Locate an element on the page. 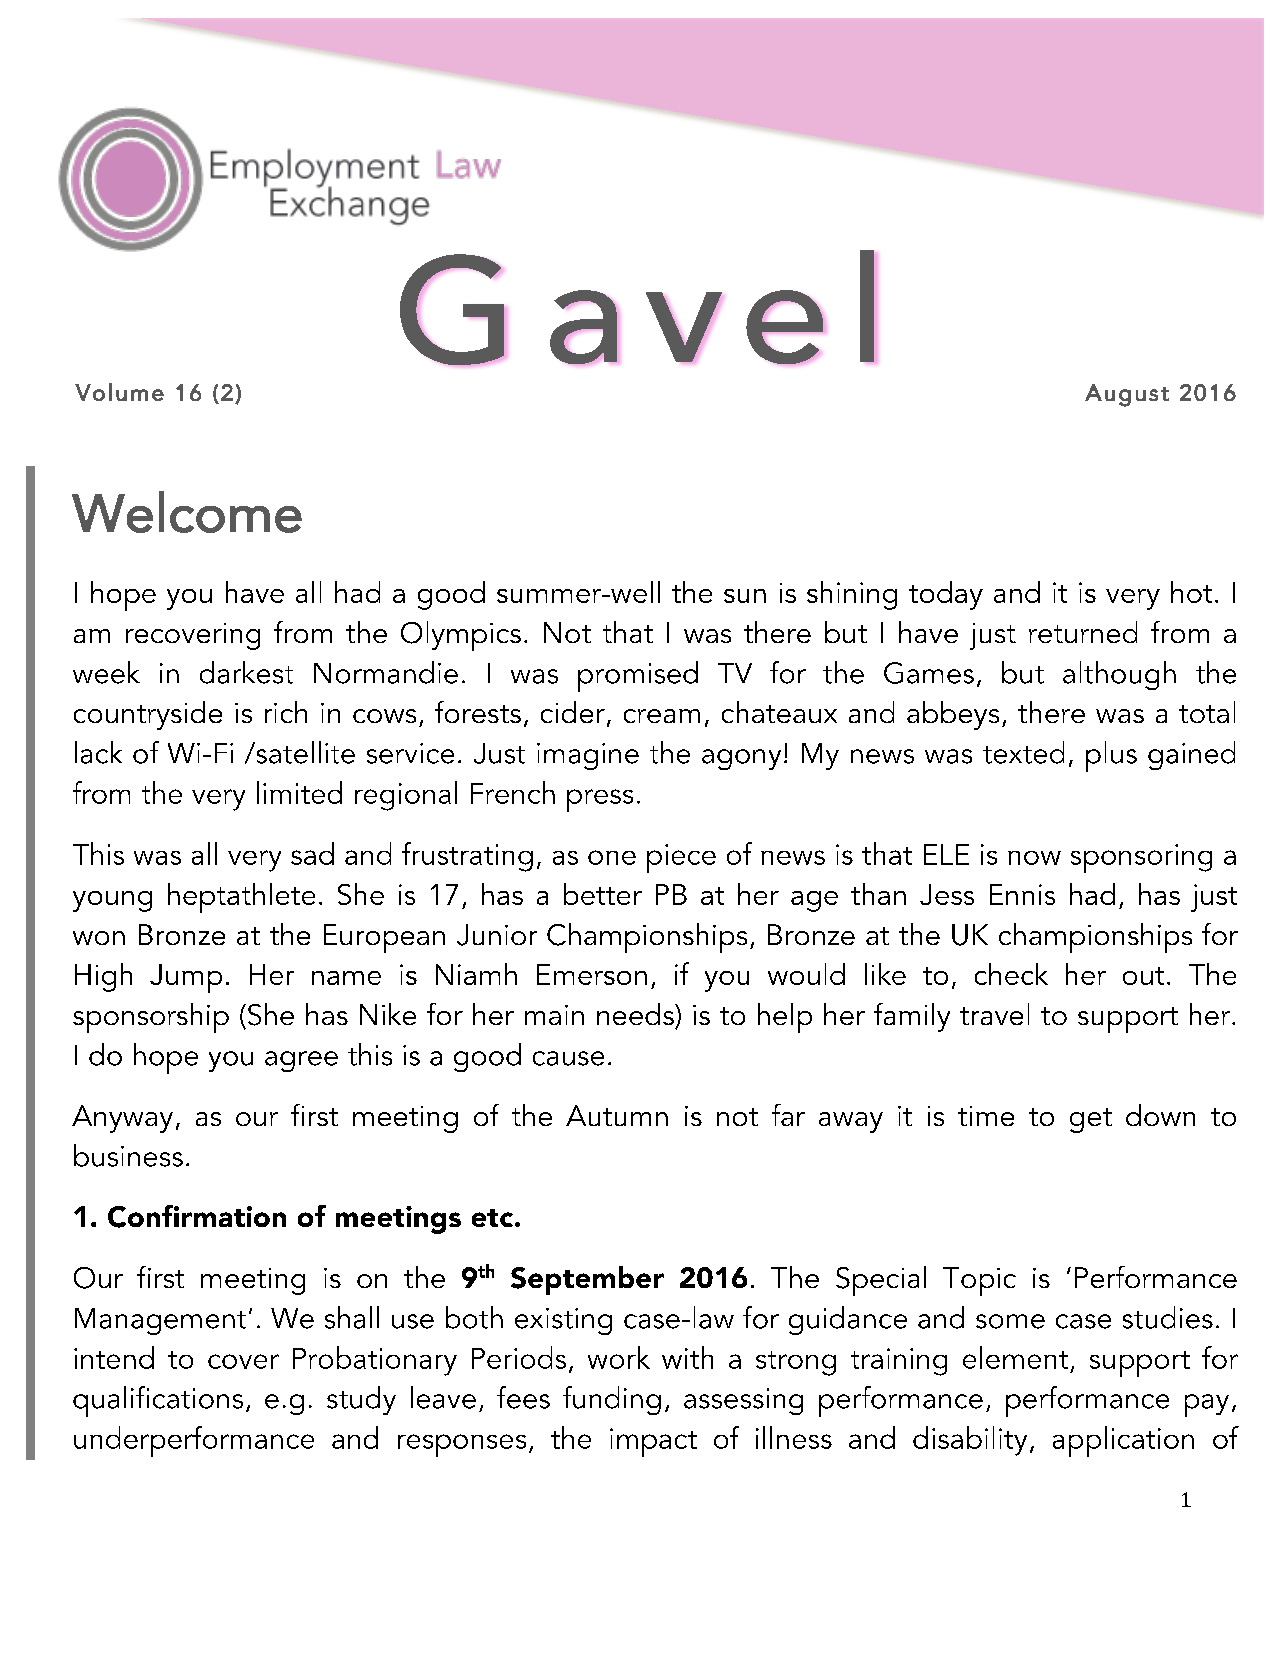 The width and height of the image is (1283, 1660). press is located at coordinates (600, 800).
